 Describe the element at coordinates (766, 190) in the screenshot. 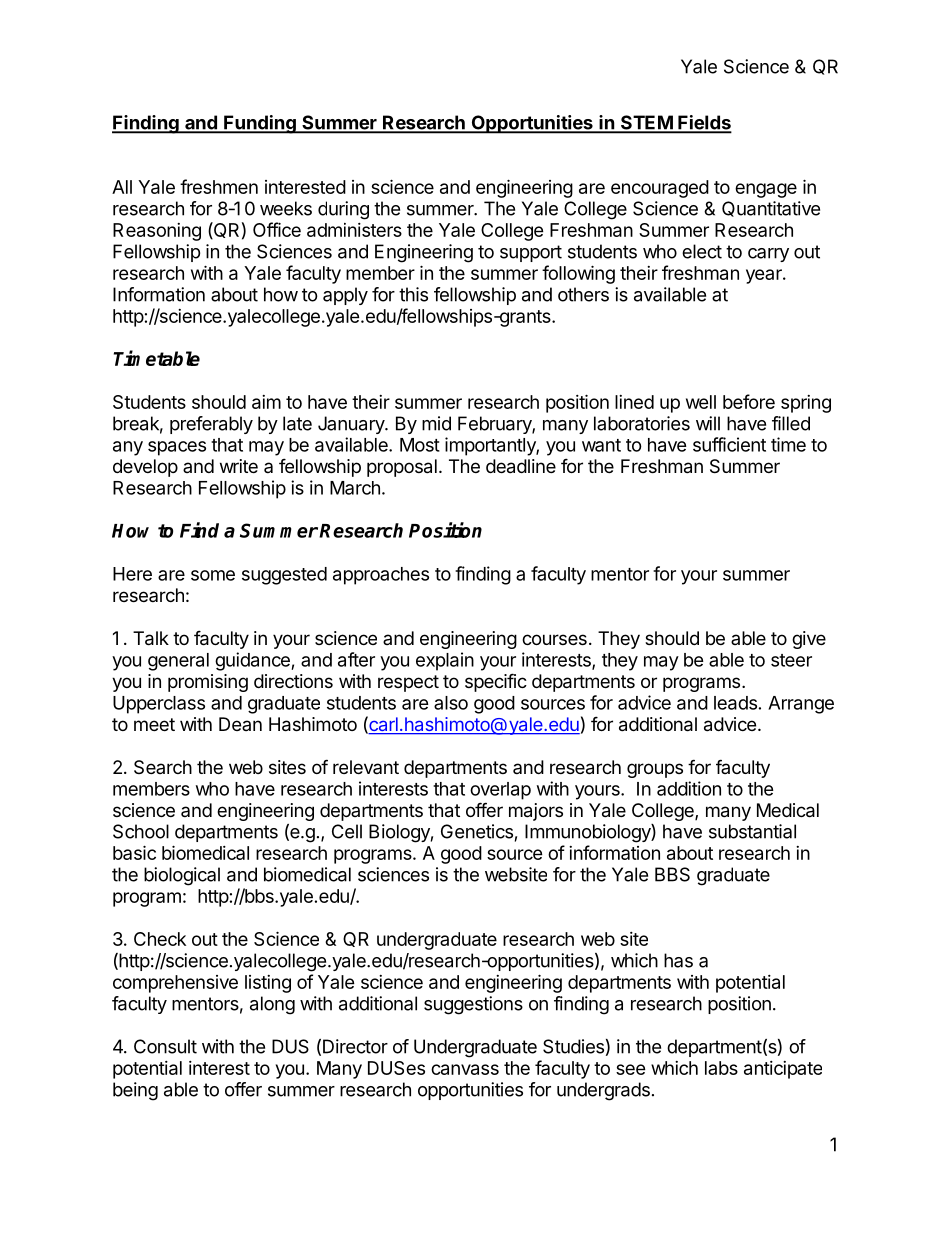

I see `engage` at that location.
